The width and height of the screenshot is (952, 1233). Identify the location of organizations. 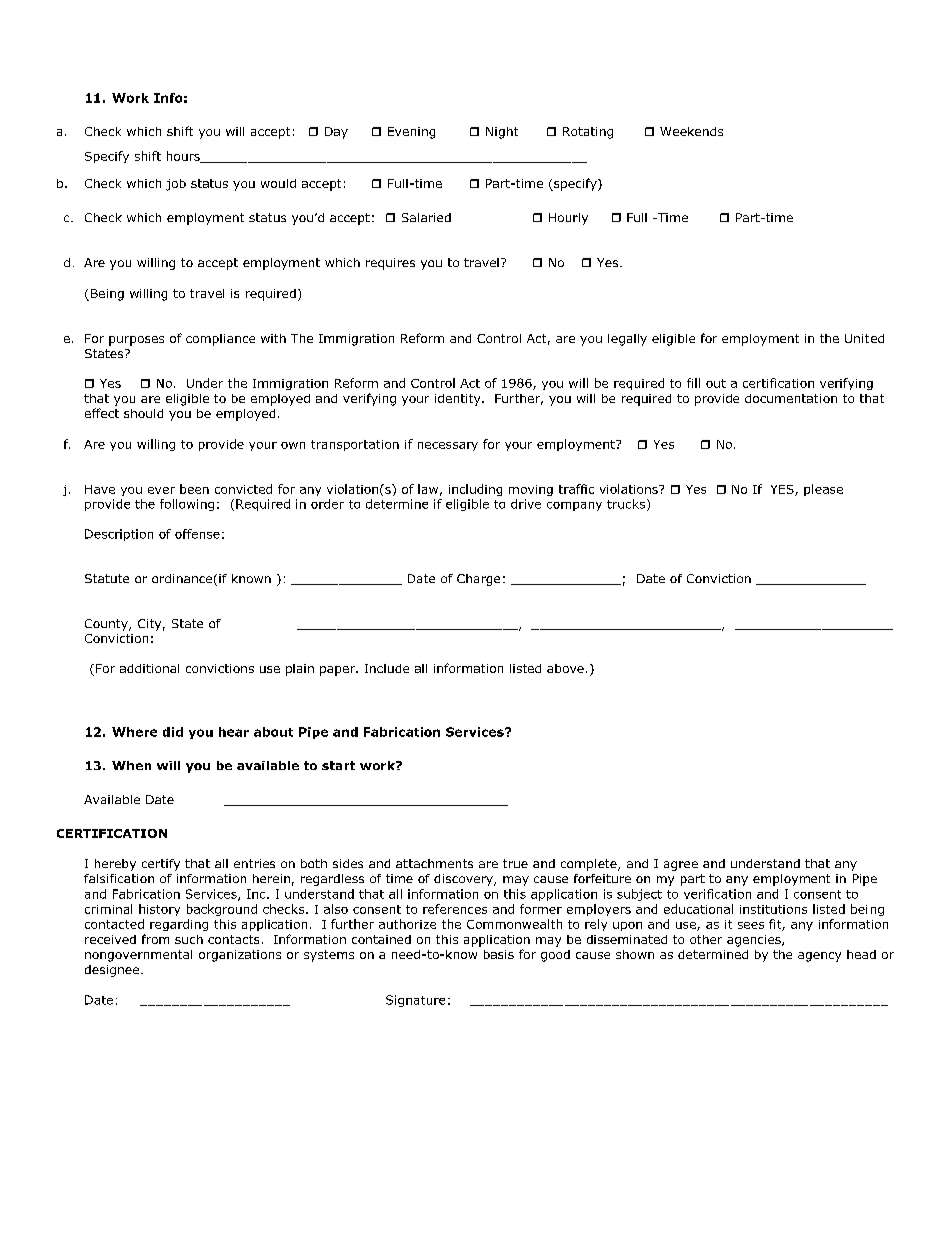
(240, 956).
